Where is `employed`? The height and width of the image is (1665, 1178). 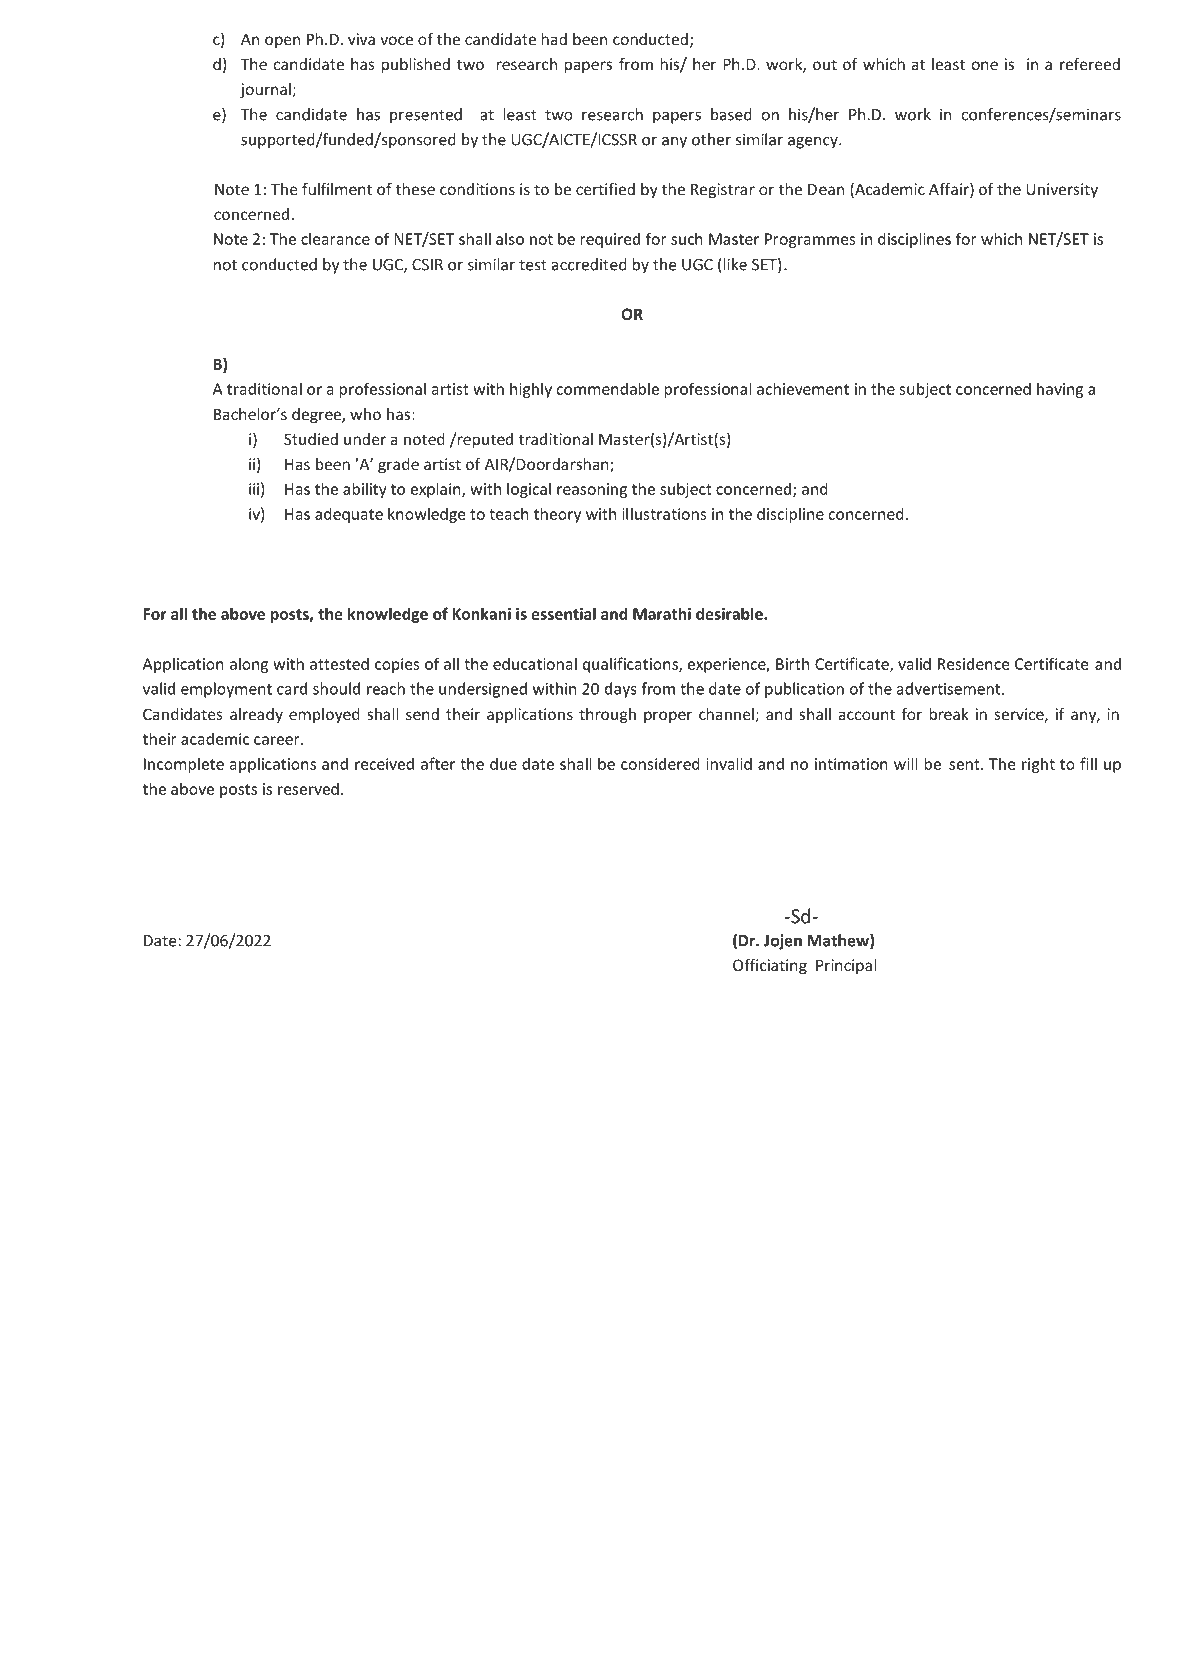 employed is located at coordinates (324, 715).
